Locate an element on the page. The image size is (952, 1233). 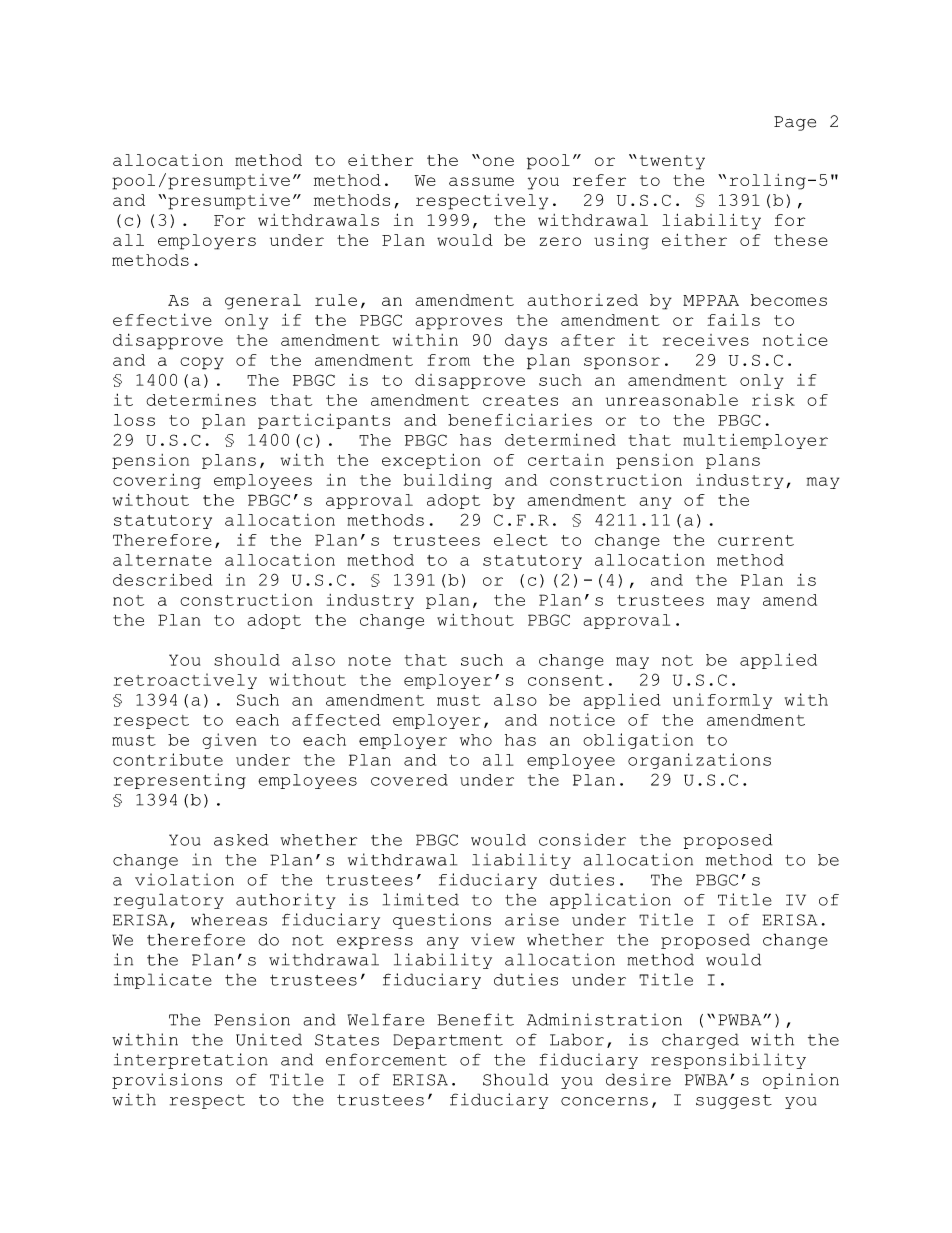
current is located at coordinates (756, 540).
